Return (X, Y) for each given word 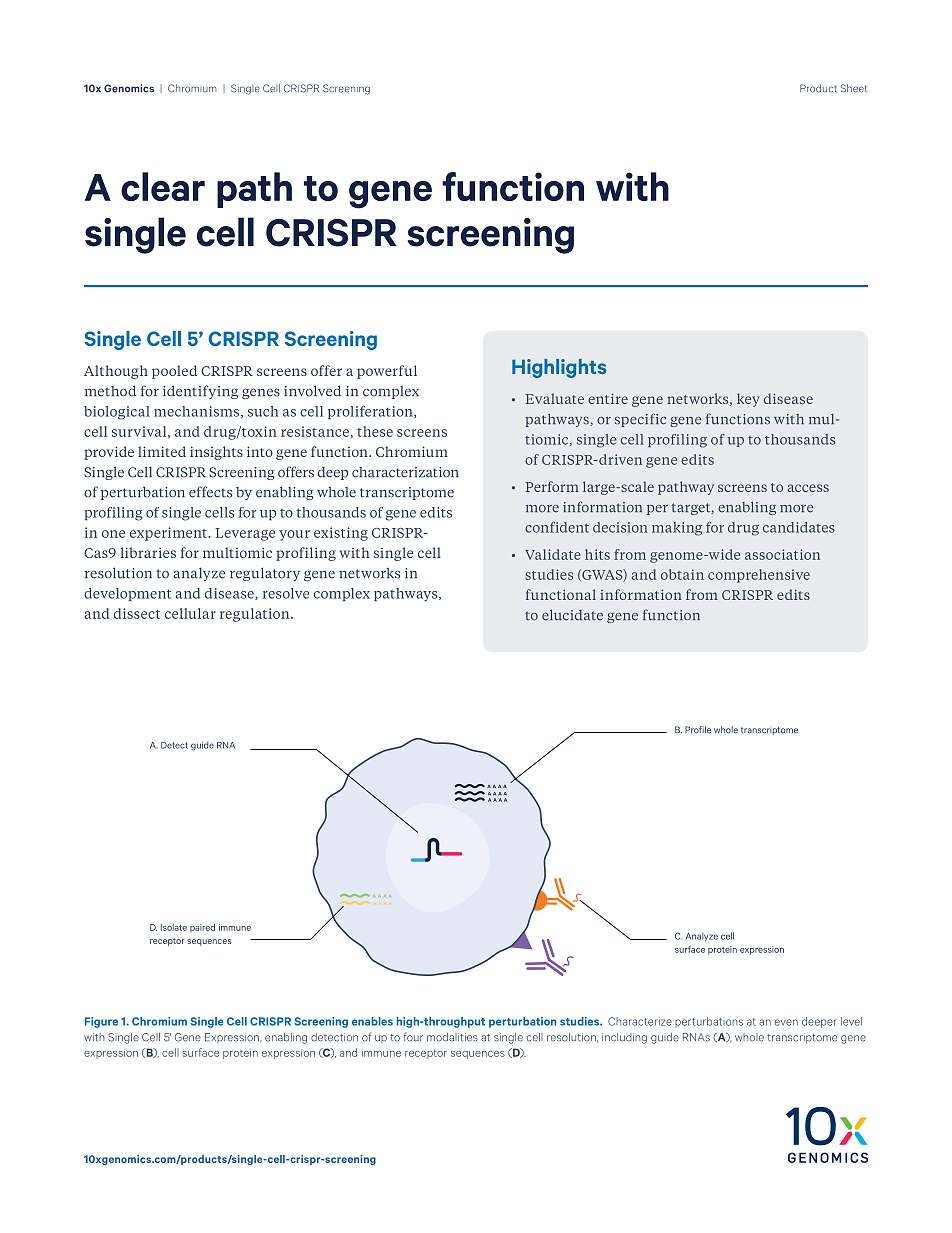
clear (163, 186)
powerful (387, 372)
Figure (101, 1022)
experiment (170, 534)
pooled (174, 372)
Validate (553, 554)
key (748, 400)
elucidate (572, 615)
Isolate (174, 927)
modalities (452, 1037)
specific (640, 420)
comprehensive (759, 576)
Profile (698, 730)
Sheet (854, 88)
